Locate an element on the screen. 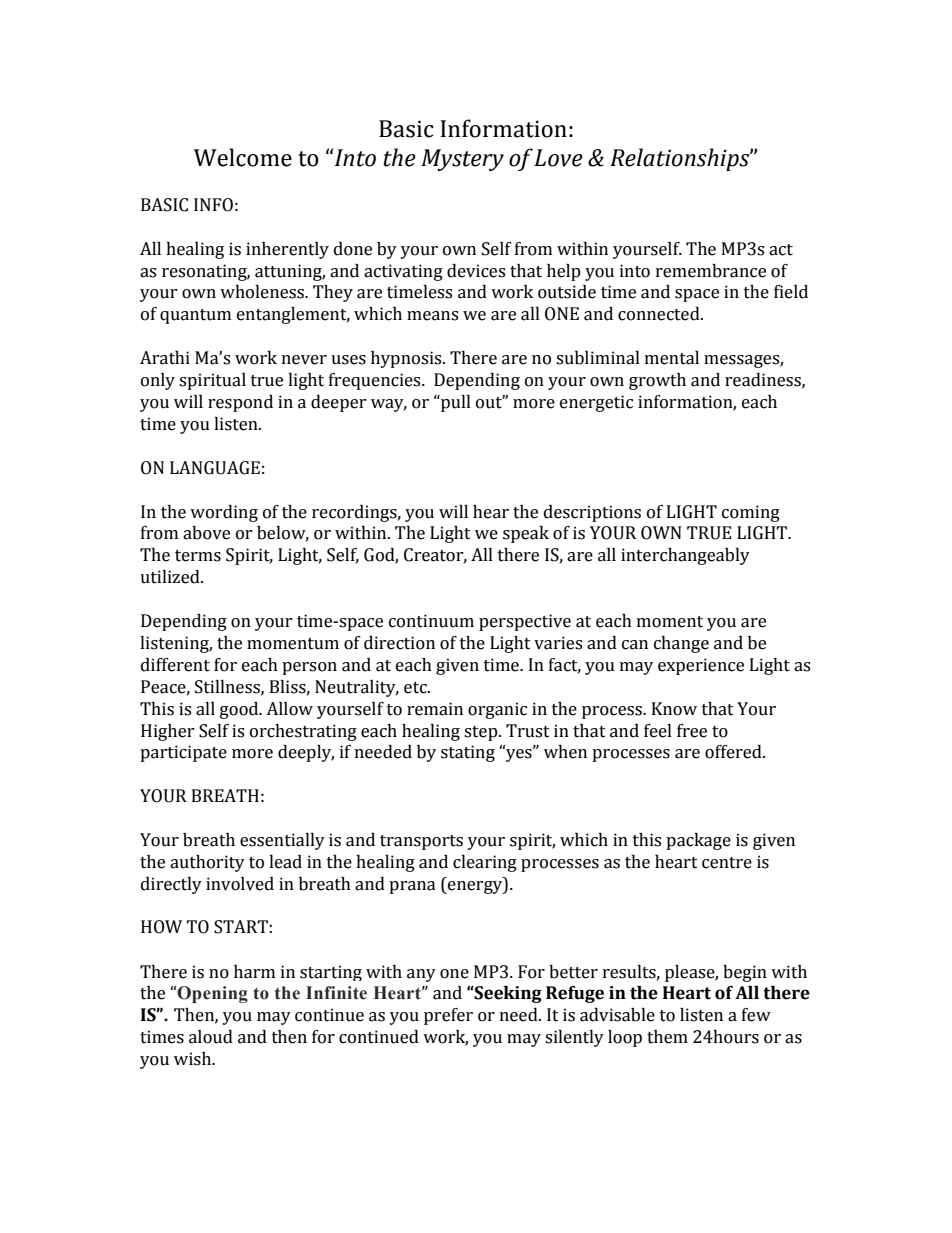 The image size is (952, 1233). Mystery is located at coordinates (462, 160).
